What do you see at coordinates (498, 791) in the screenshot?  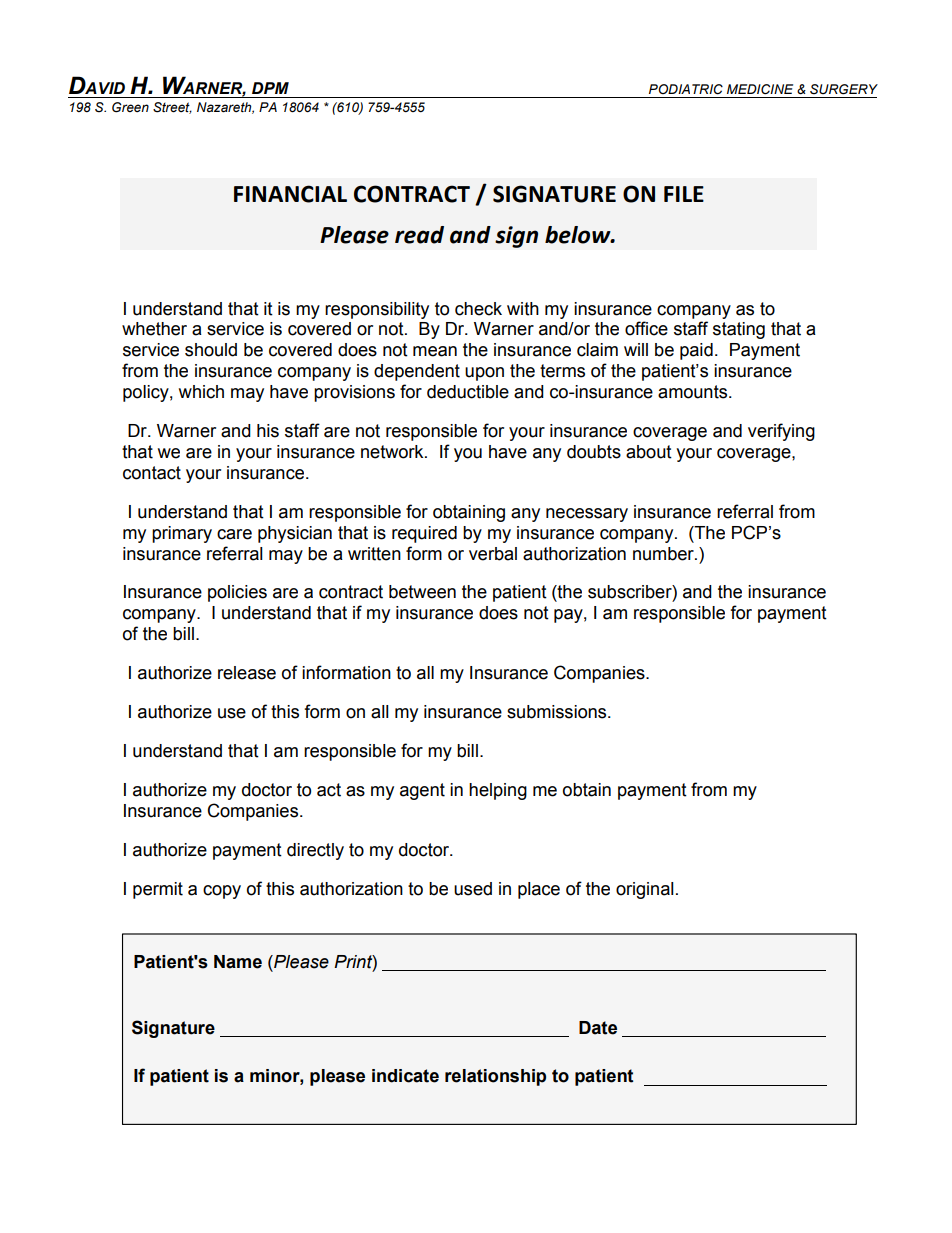 I see `helping` at bounding box center [498, 791].
